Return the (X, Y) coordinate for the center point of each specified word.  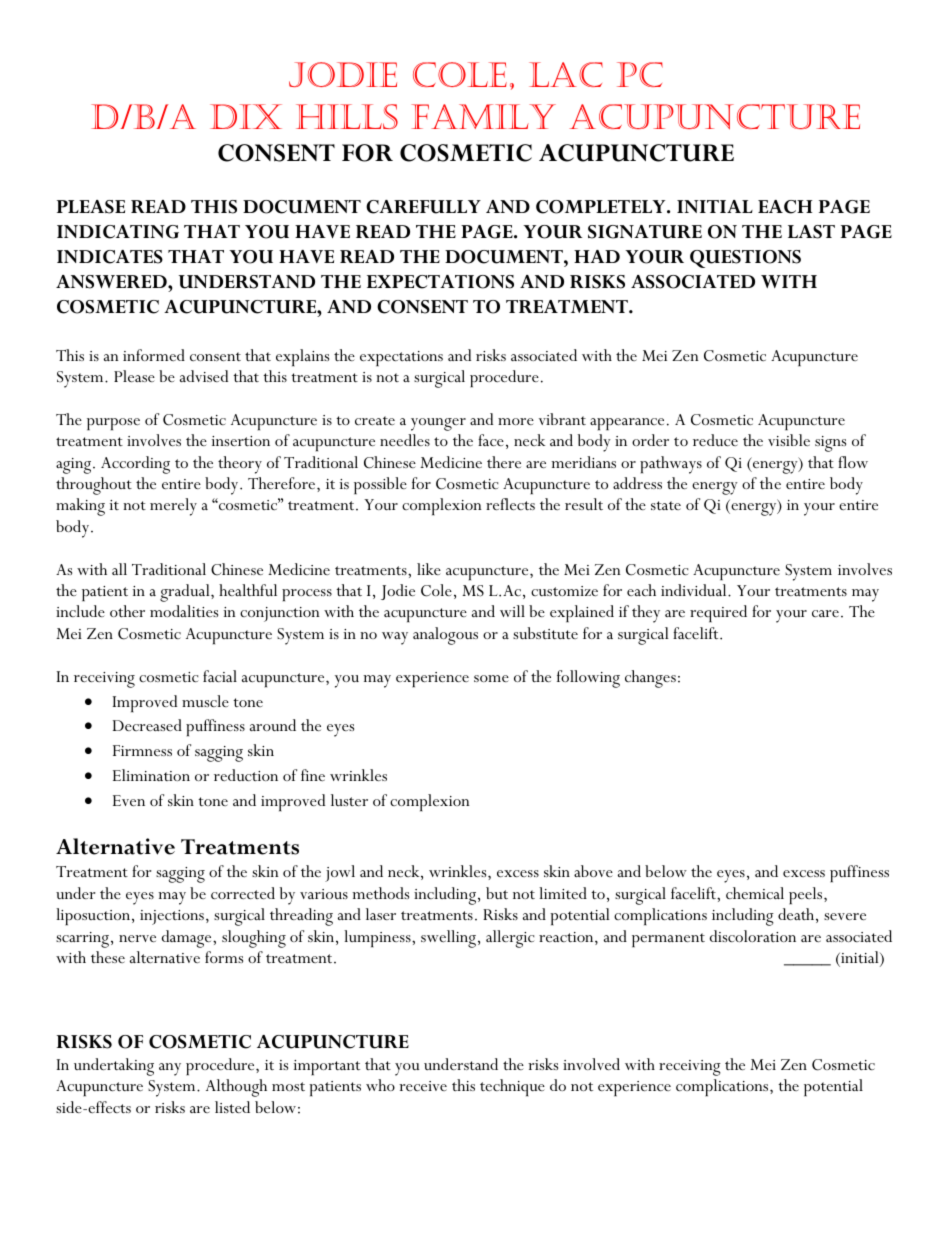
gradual (186, 593)
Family (484, 116)
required (718, 613)
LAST (811, 232)
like (429, 569)
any (170, 1069)
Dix (246, 116)
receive (423, 1086)
